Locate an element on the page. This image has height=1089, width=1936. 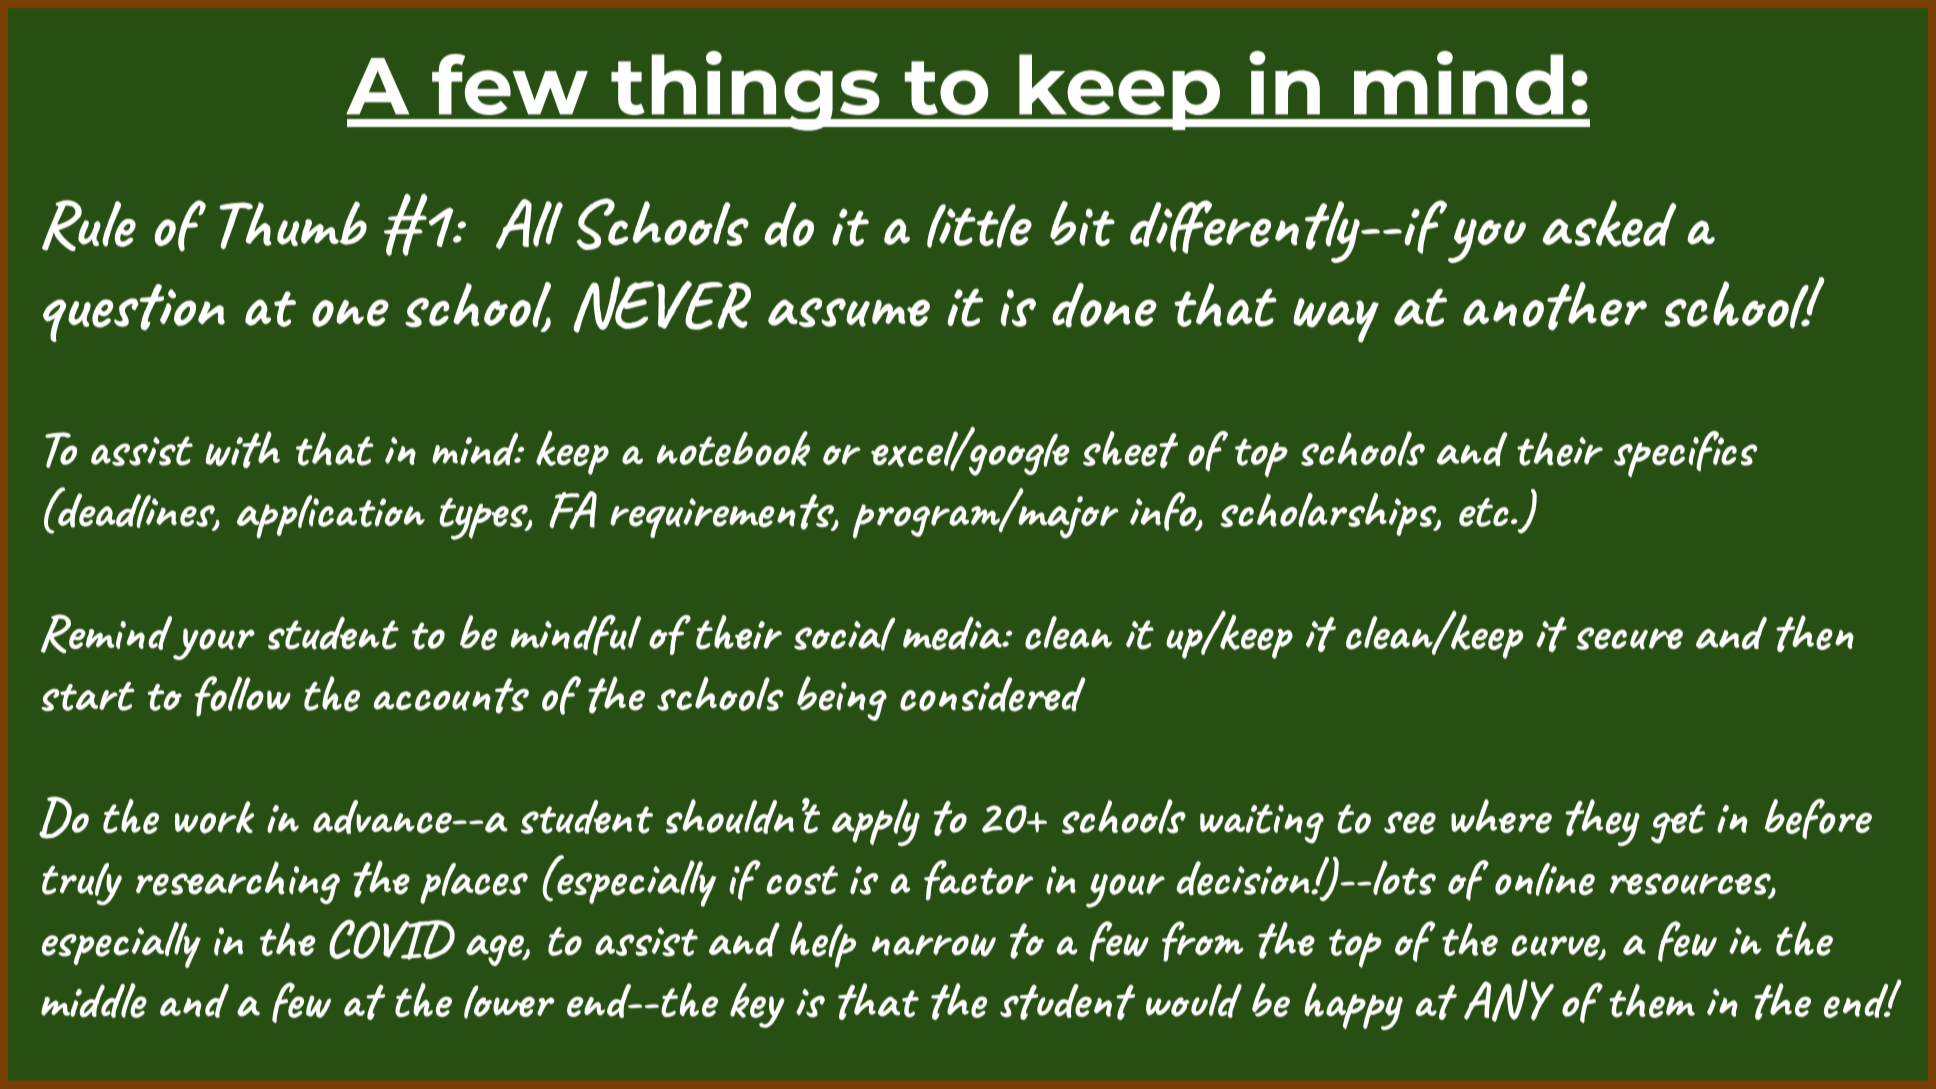
asked is located at coordinates (1609, 223).
